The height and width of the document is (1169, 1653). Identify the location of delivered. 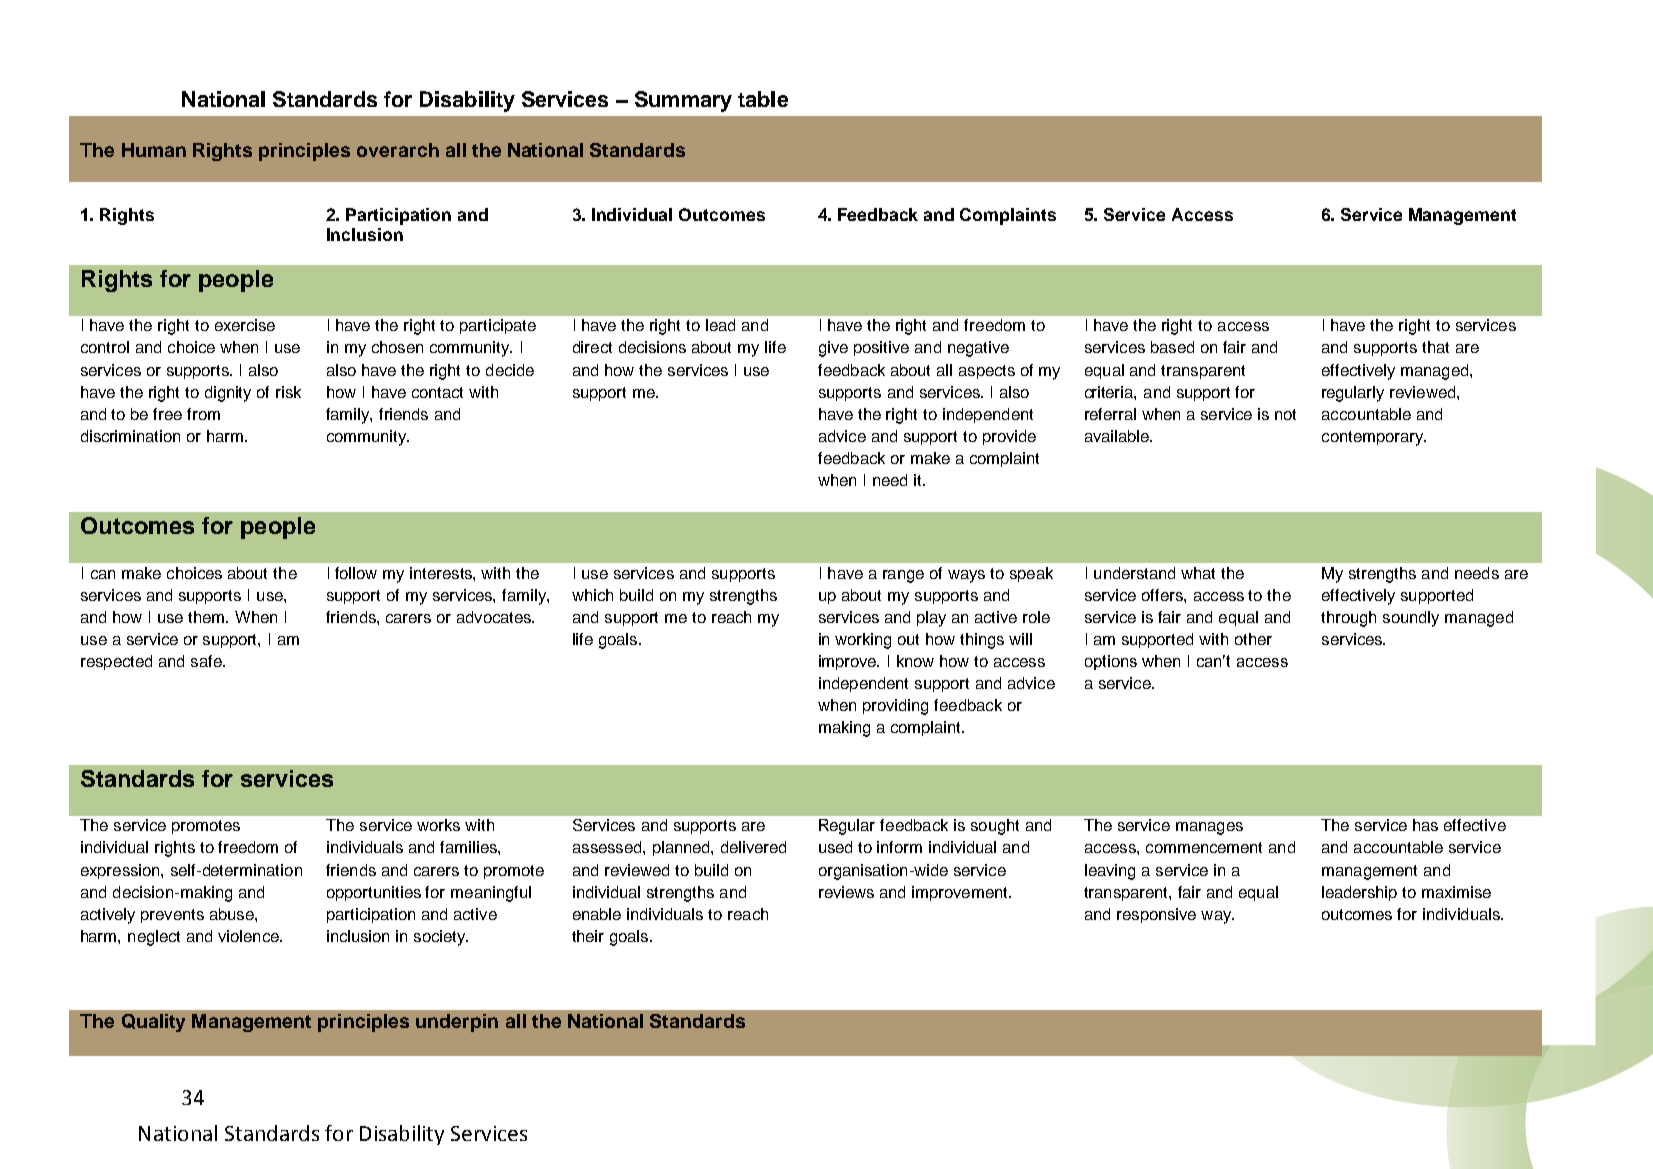
(753, 847).
